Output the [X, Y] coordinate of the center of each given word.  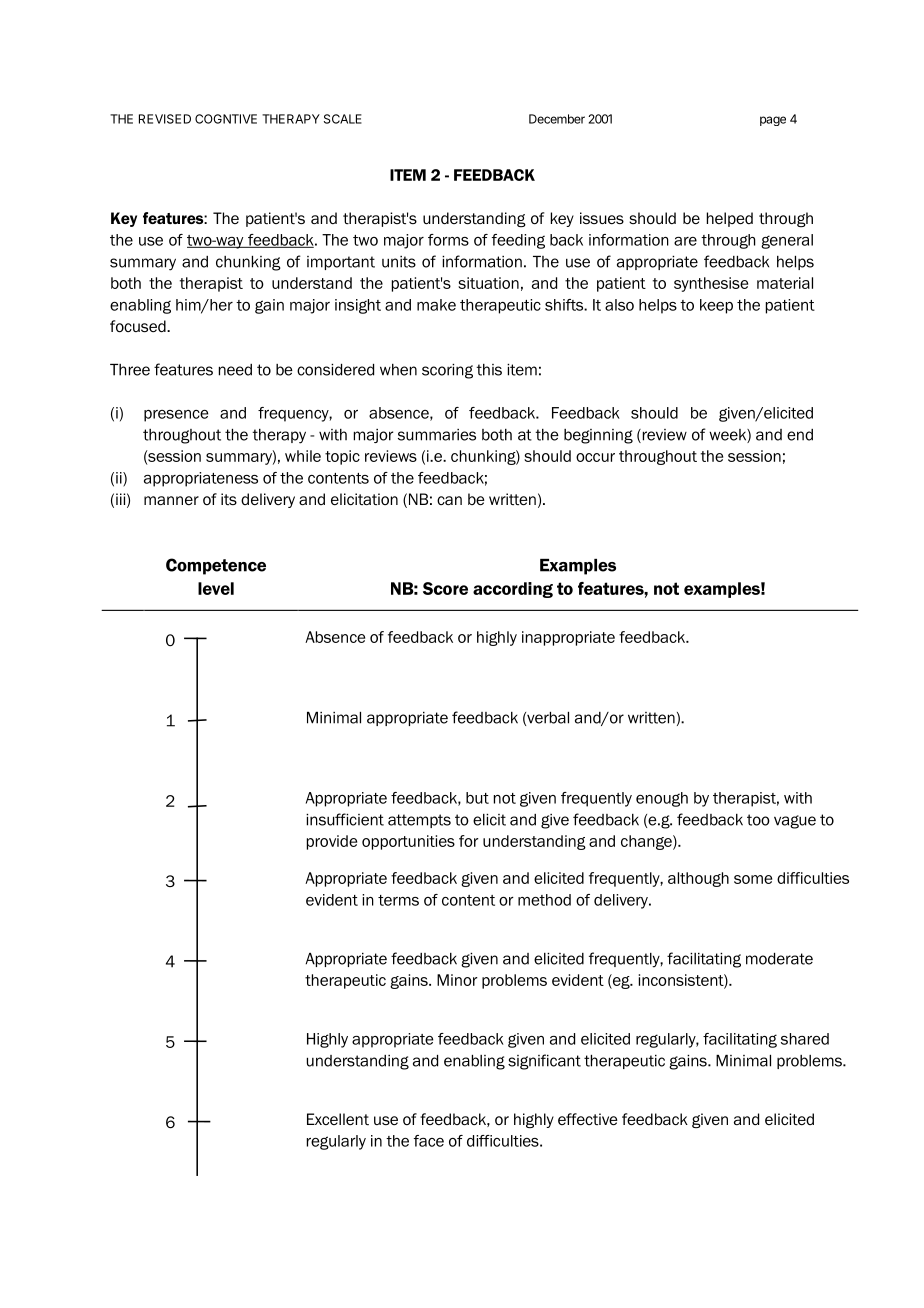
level [216, 588]
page [773, 121]
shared [805, 1039]
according [513, 590]
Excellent [338, 1119]
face [429, 1141]
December [557, 119]
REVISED [165, 119]
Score [445, 588]
